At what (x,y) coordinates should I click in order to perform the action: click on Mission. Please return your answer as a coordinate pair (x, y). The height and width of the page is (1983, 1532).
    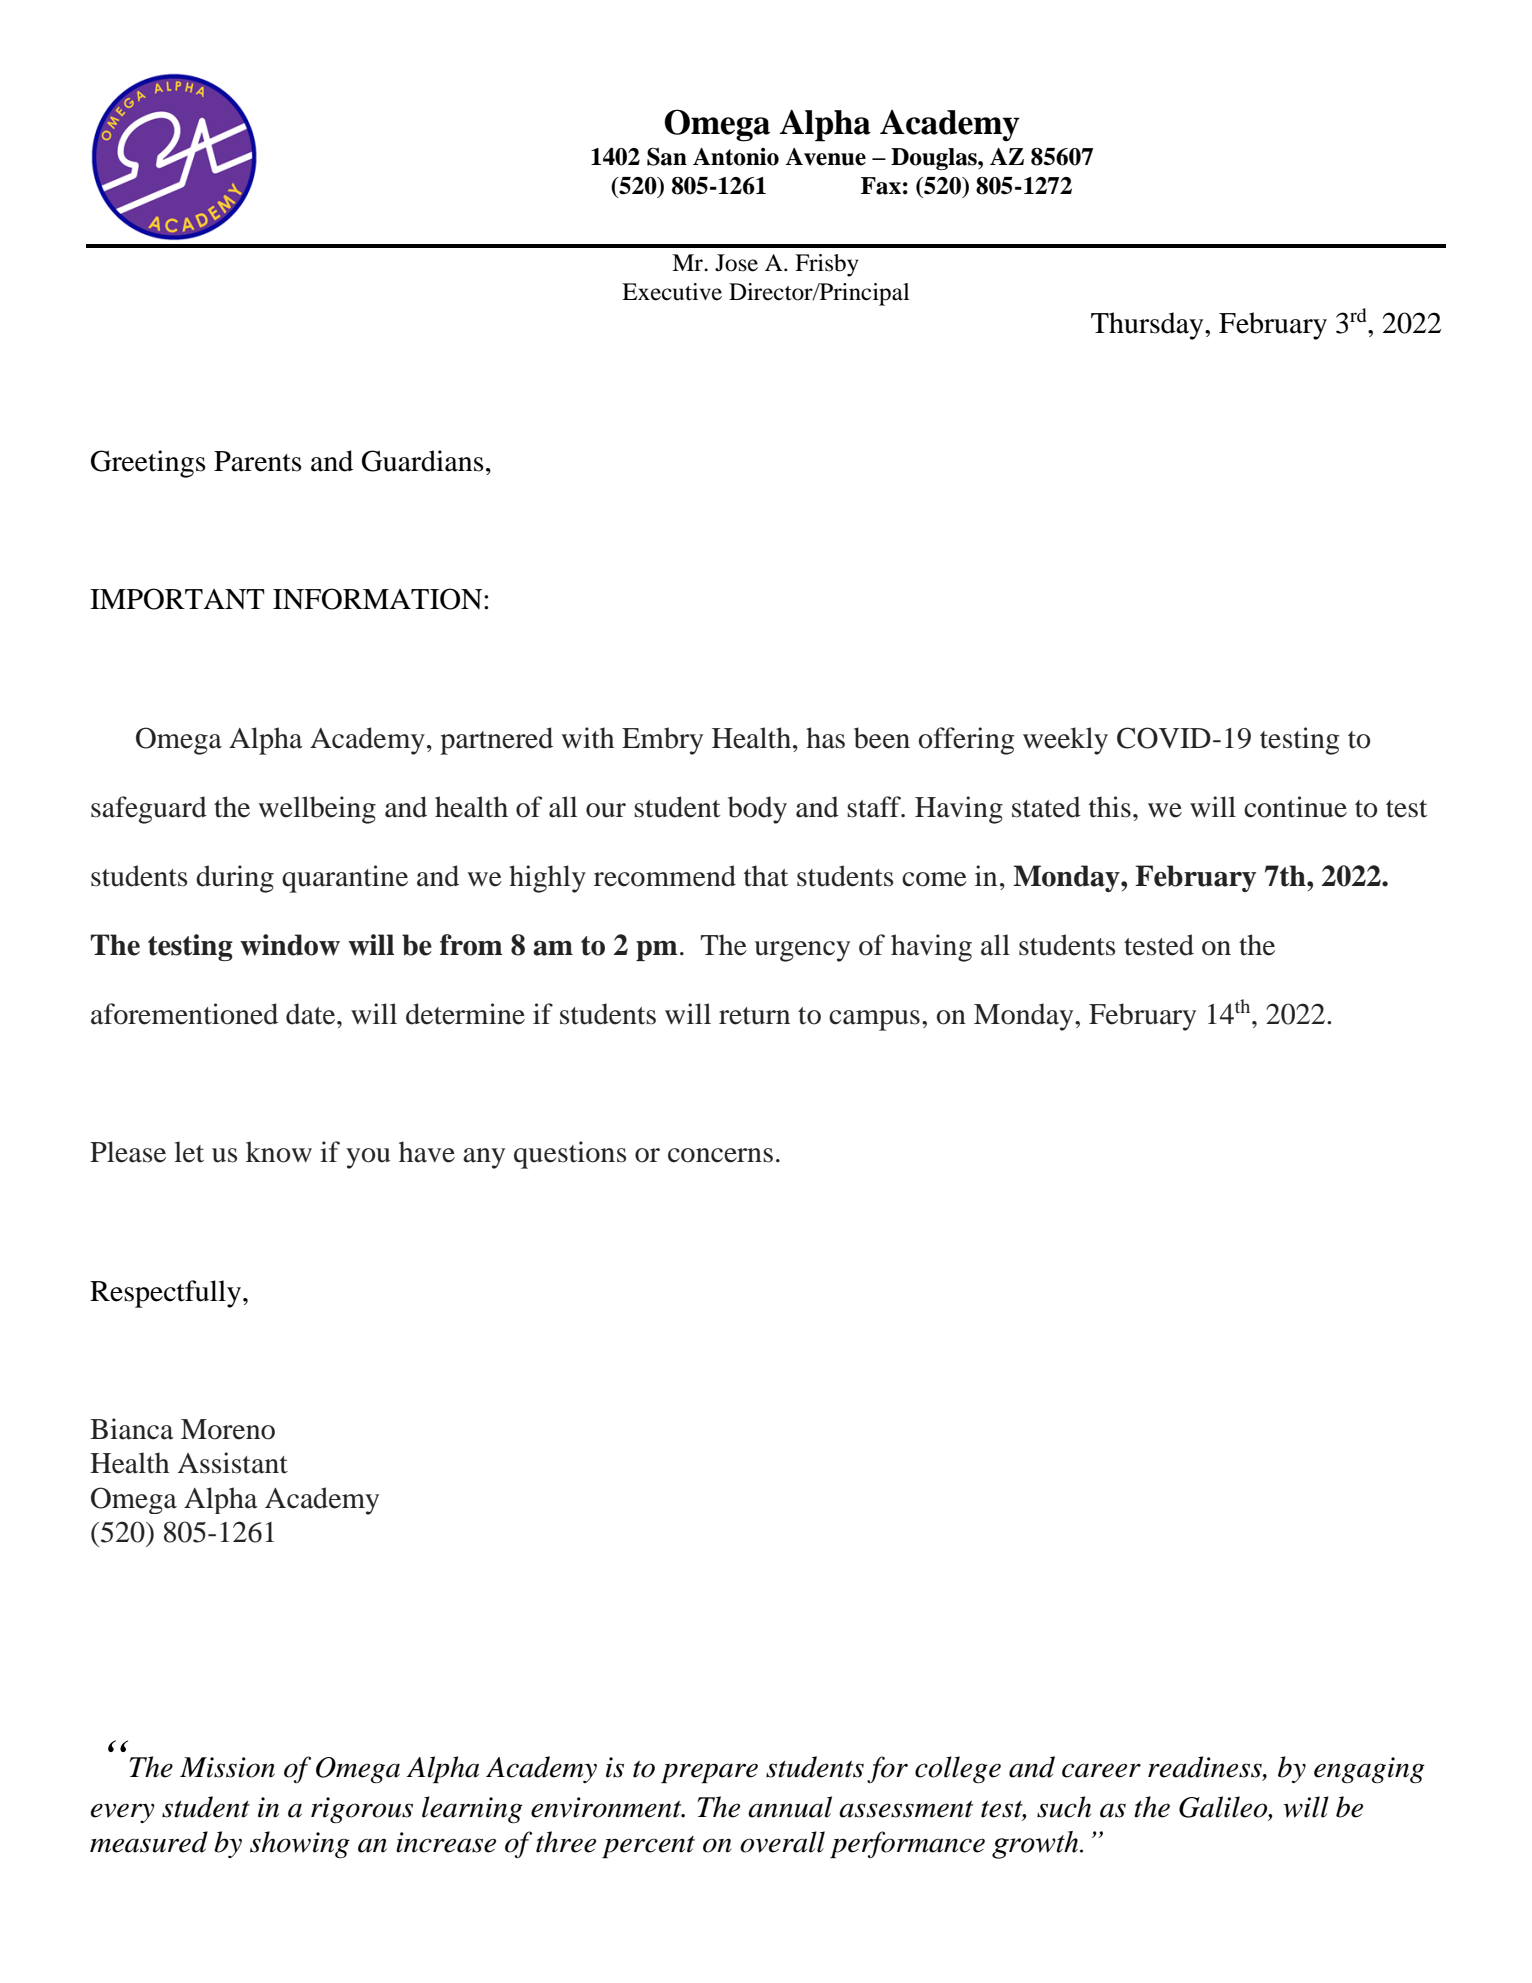
    Looking at the image, I should click on (227, 1767).
